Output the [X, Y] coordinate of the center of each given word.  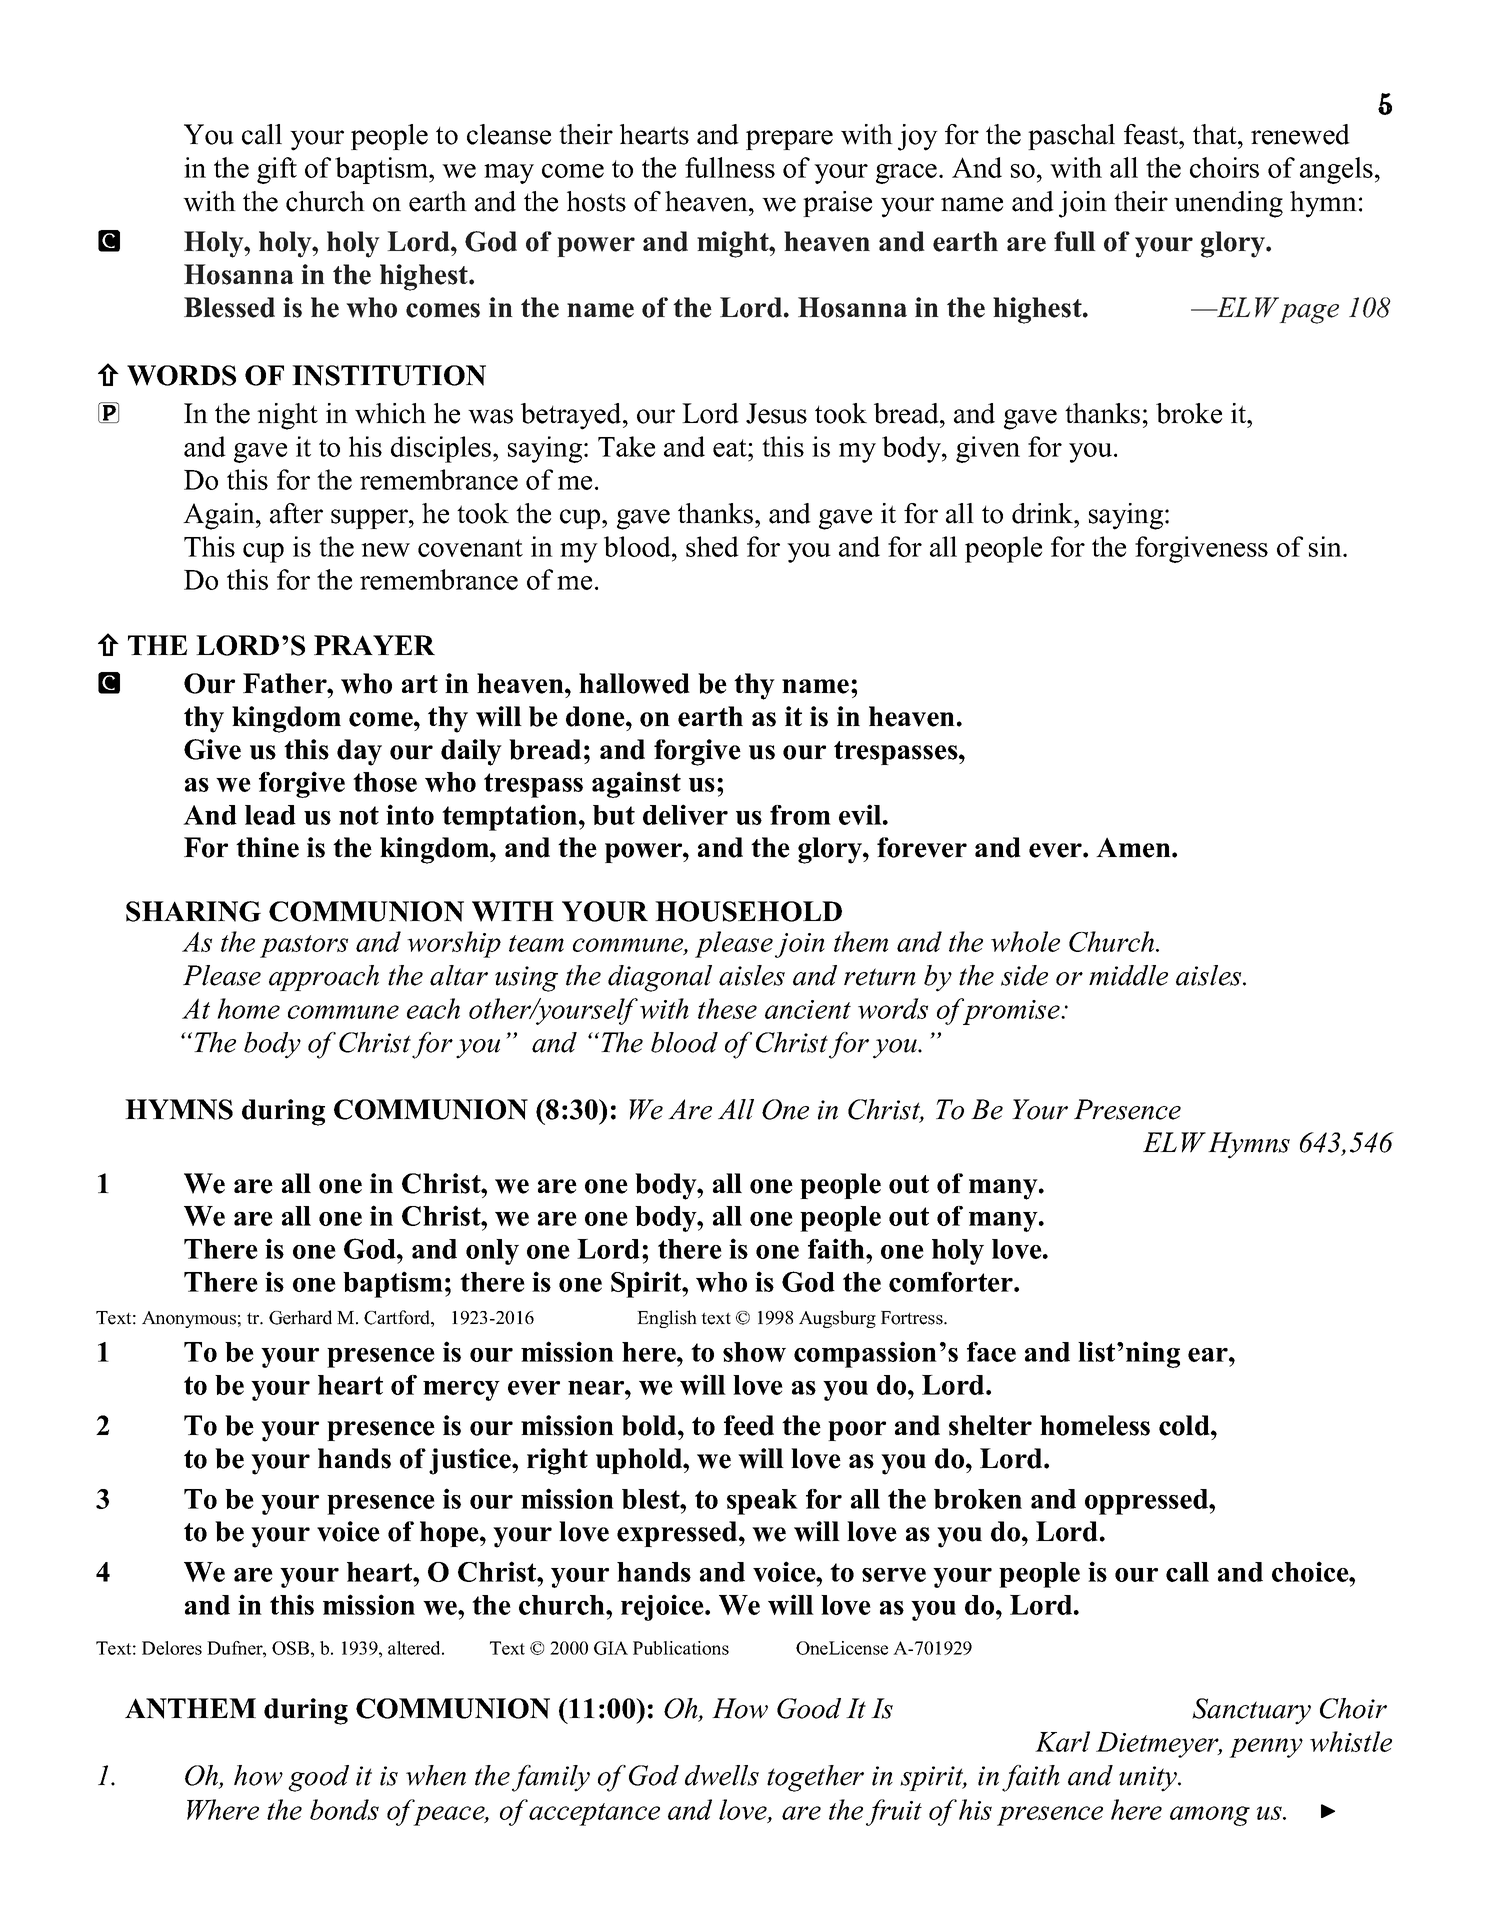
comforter [952, 1282]
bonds [344, 1809]
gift [277, 170]
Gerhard [300, 1317]
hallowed [634, 683]
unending [1228, 204]
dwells [722, 1775]
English [667, 1319]
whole [1025, 941]
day [359, 752]
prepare [789, 140]
